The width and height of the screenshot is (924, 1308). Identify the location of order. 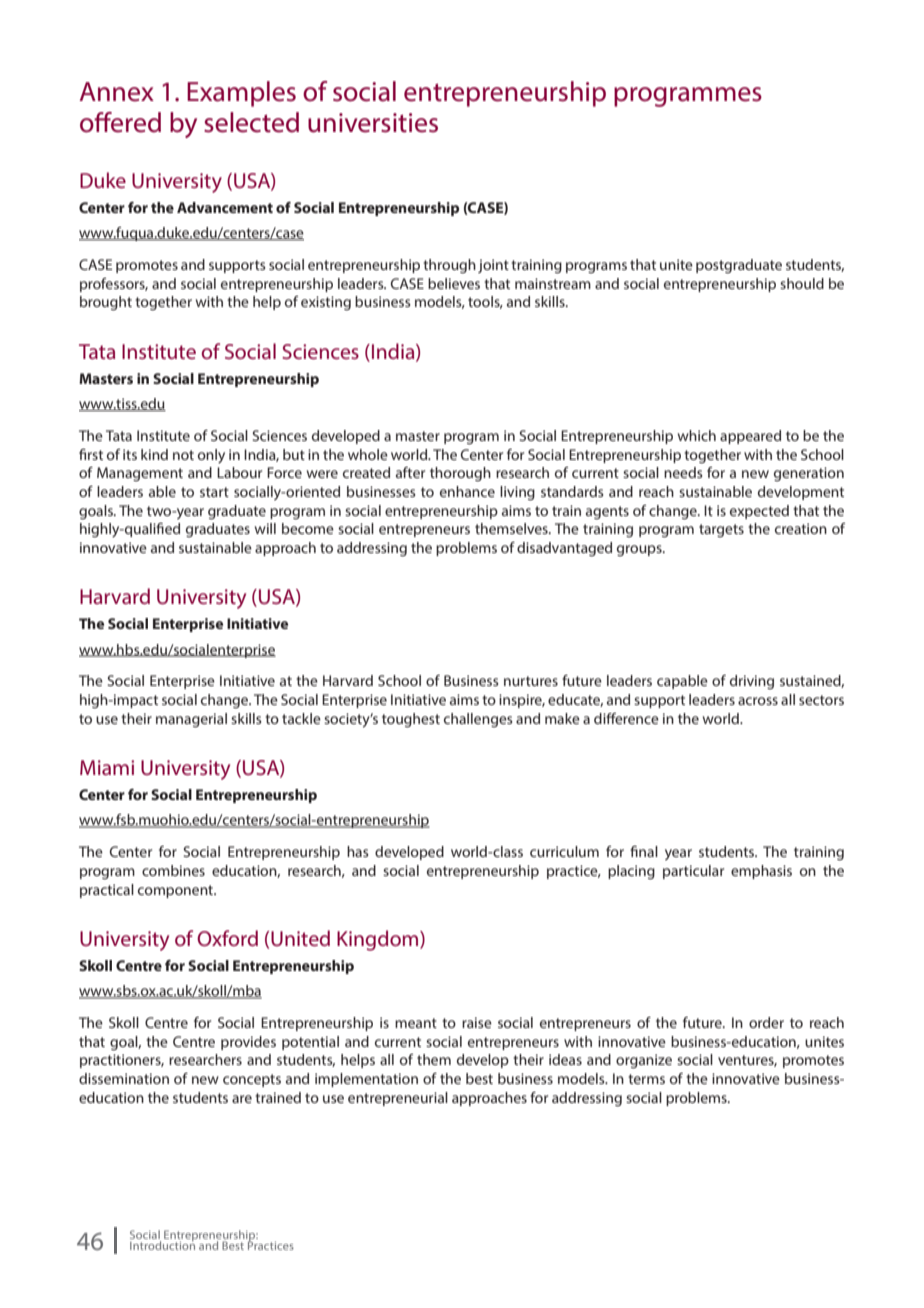
(766, 1022).
